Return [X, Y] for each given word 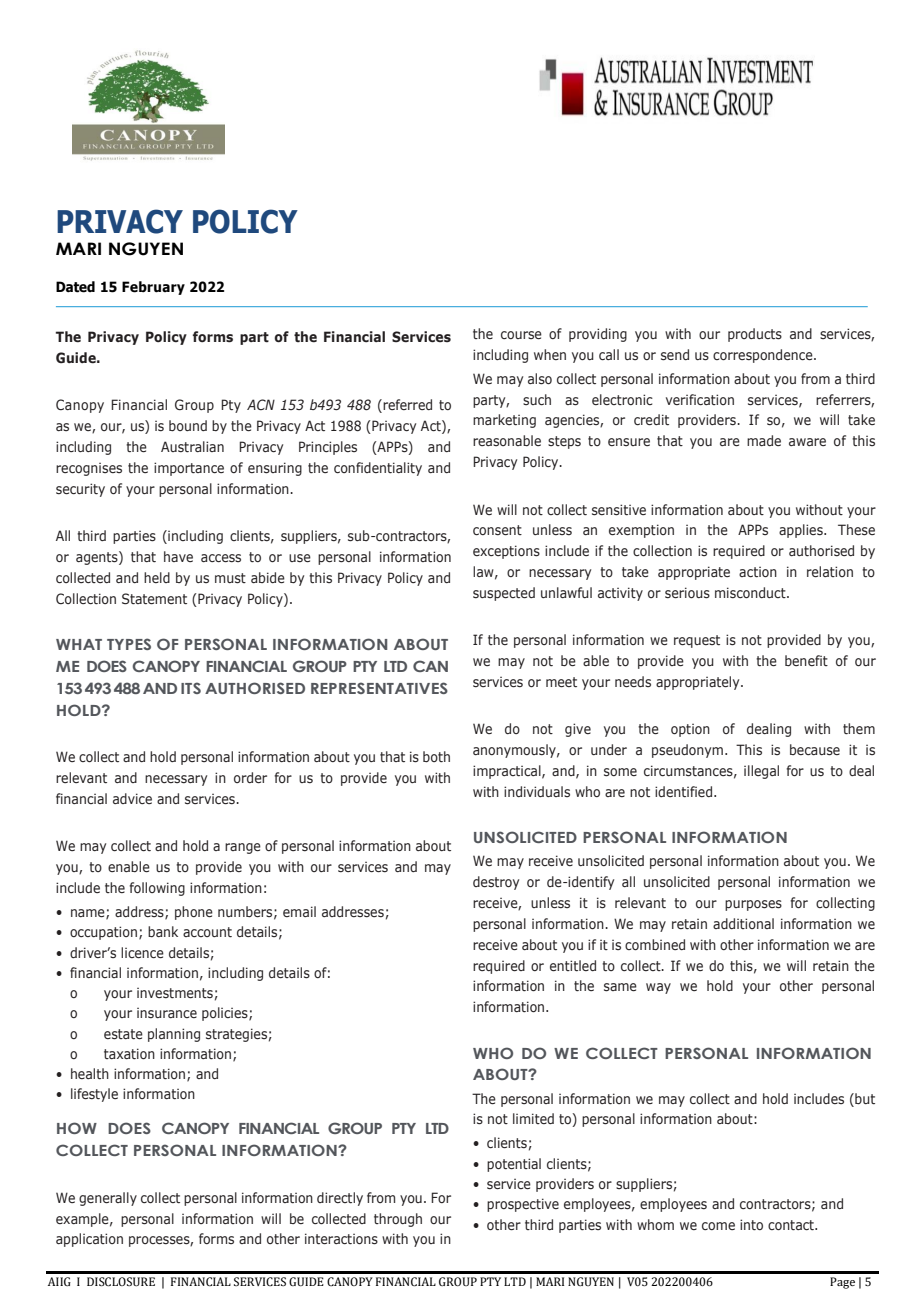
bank [163, 931]
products [755, 335]
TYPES [129, 644]
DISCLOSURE [121, 1282]
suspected [504, 594]
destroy [496, 883]
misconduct [751, 593]
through [398, 1220]
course [521, 335]
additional [743, 923]
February [153, 288]
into [751, 1225]
